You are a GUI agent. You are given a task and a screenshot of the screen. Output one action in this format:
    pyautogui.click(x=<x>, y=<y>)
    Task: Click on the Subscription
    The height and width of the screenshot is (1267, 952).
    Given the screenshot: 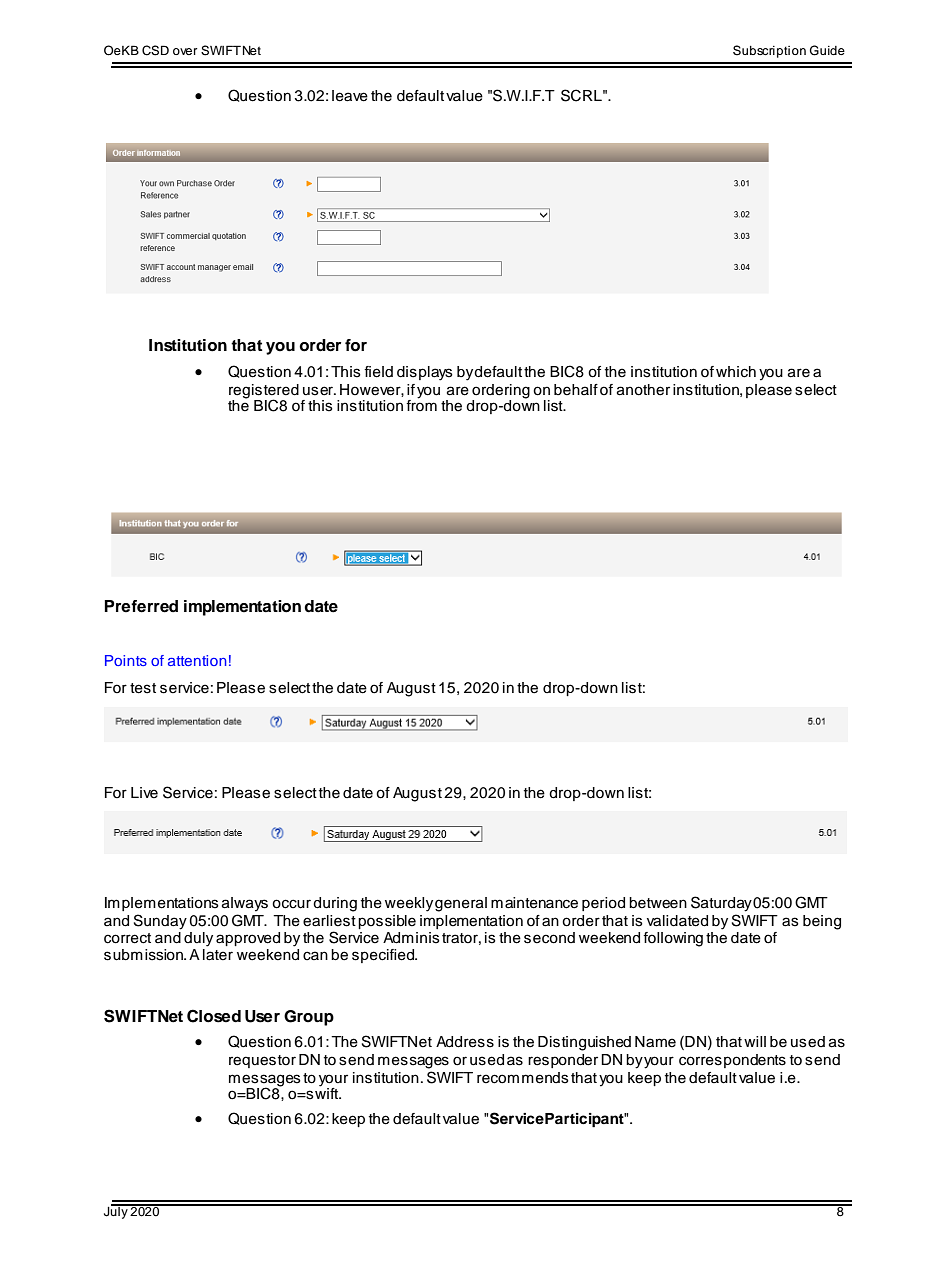 What is the action you would take?
    pyautogui.click(x=769, y=51)
